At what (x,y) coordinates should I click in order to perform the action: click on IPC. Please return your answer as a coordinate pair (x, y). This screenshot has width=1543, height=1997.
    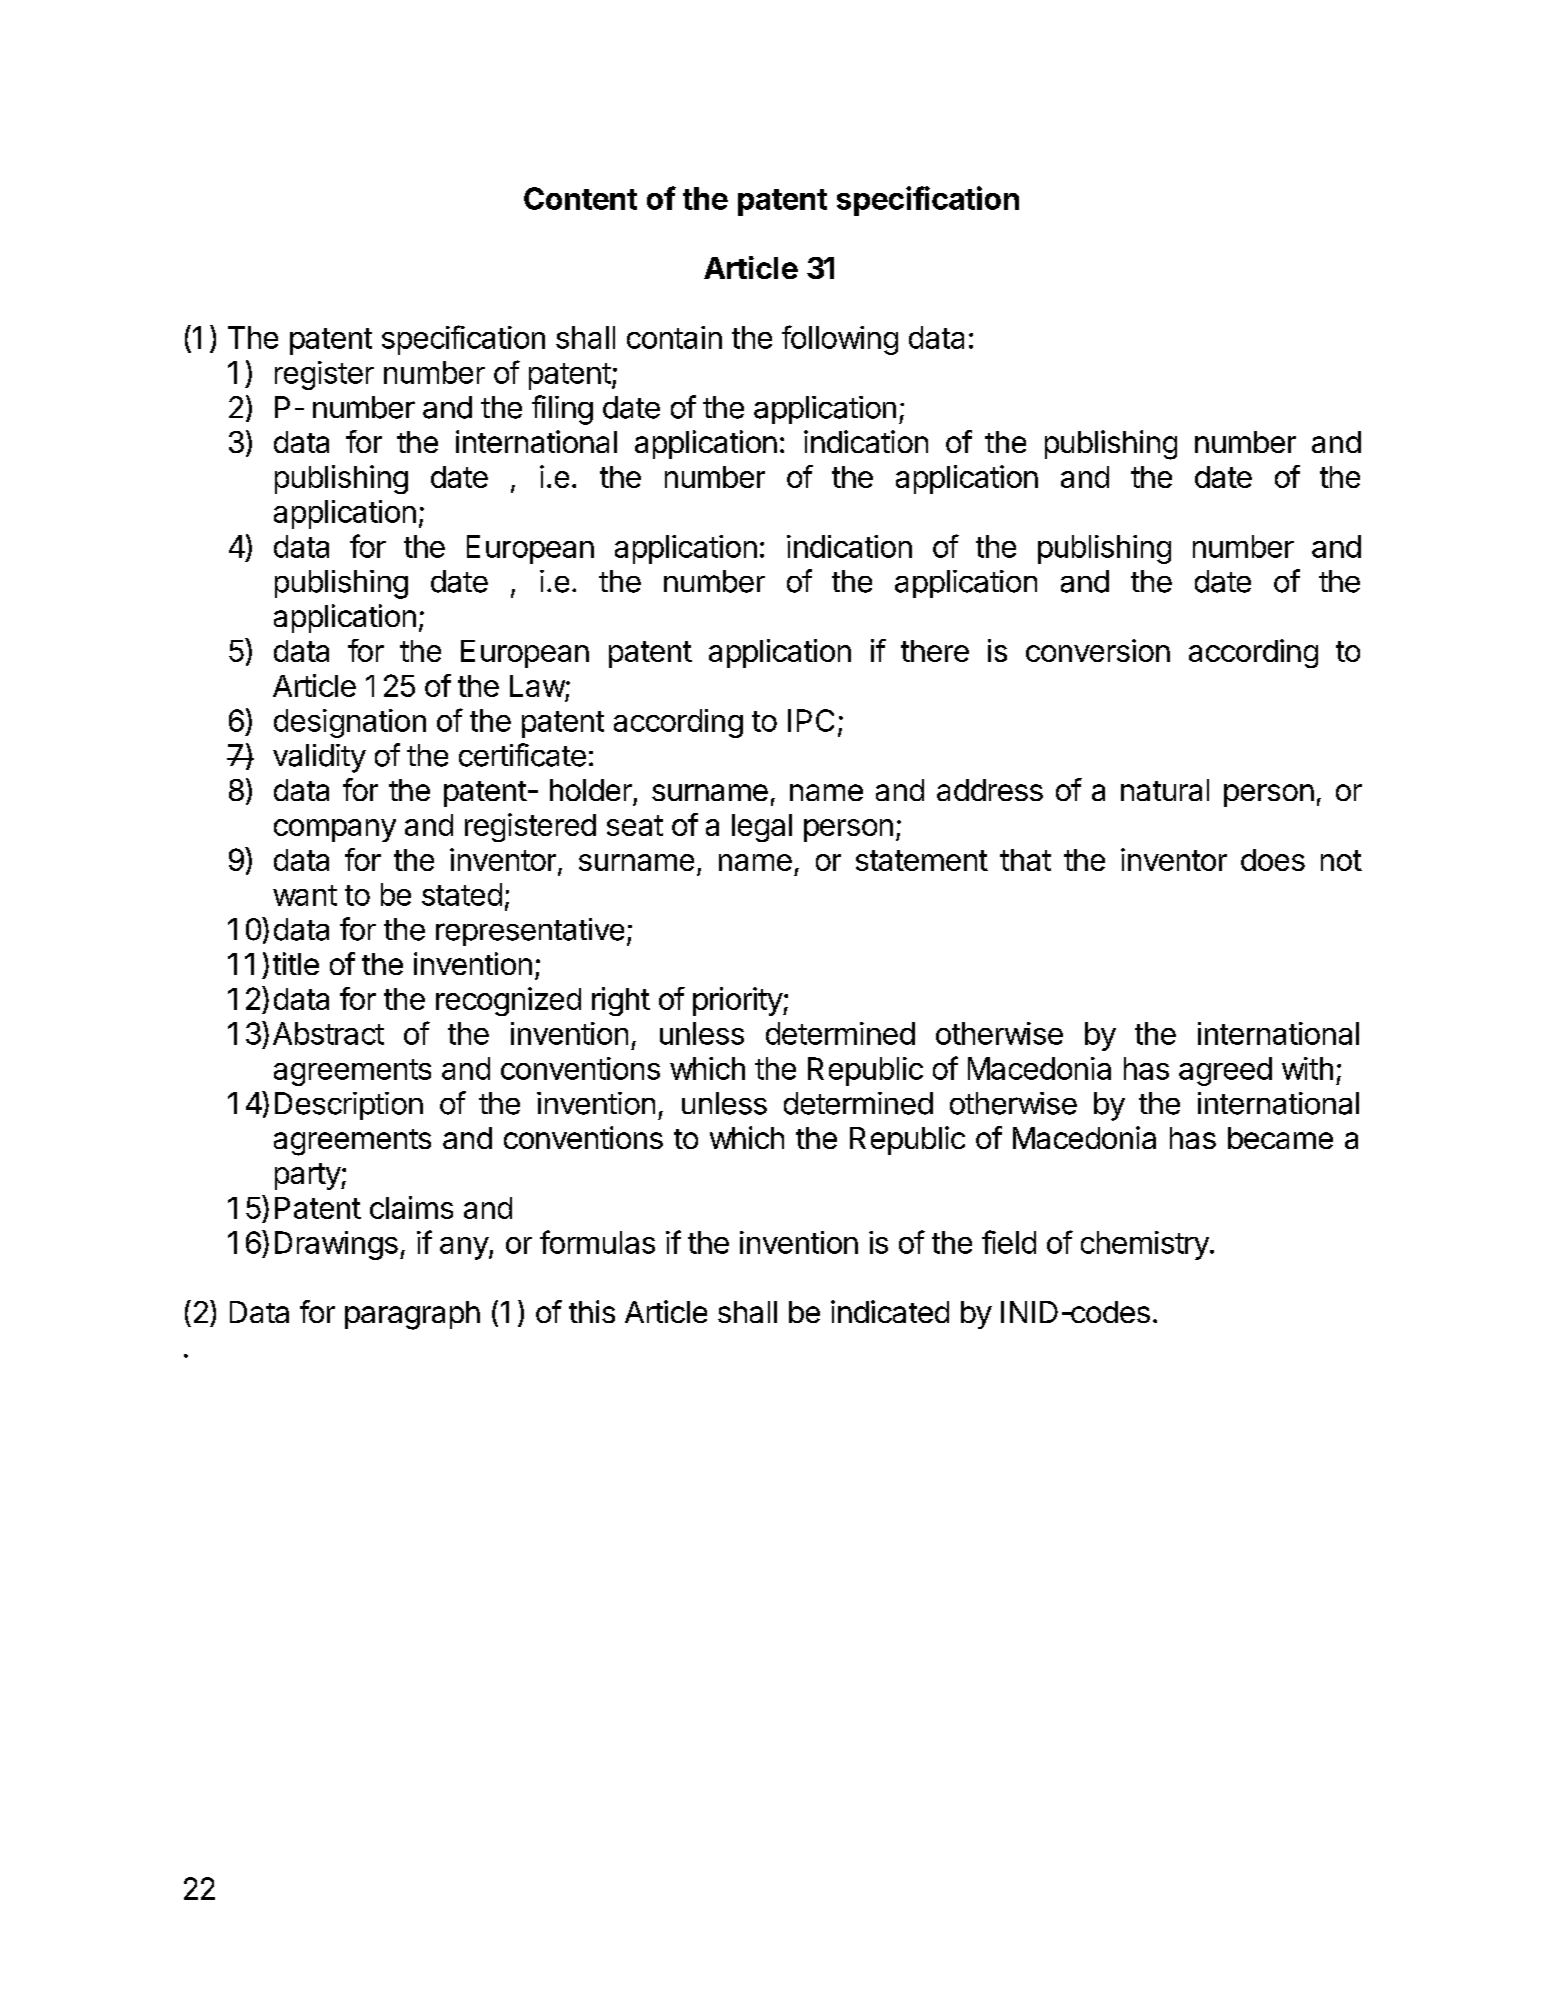
    Looking at the image, I should click on (811, 720).
